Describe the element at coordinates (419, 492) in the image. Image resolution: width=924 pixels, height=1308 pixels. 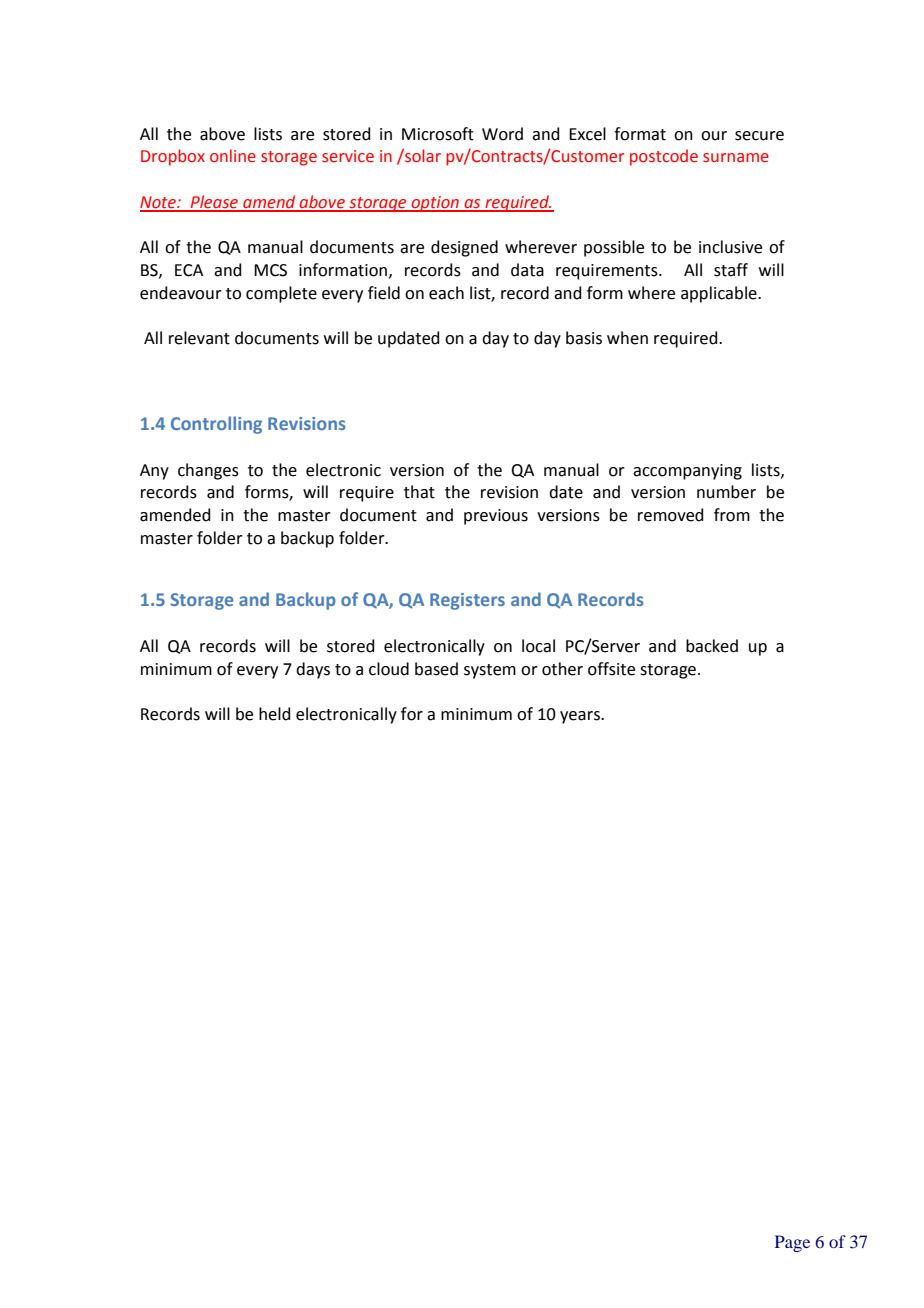
I see `that` at that location.
